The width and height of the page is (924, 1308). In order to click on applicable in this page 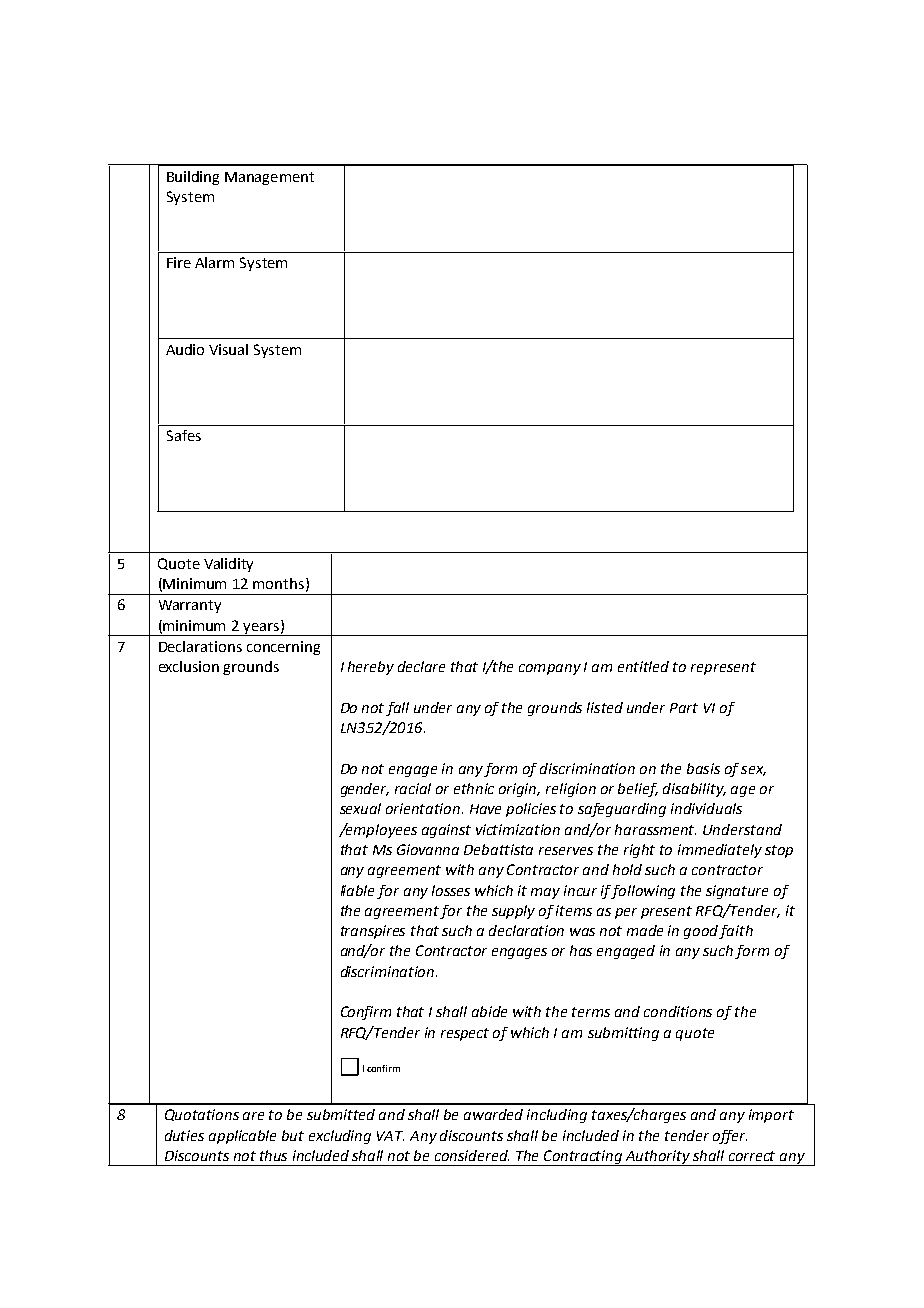, I will do `click(242, 1137)`.
